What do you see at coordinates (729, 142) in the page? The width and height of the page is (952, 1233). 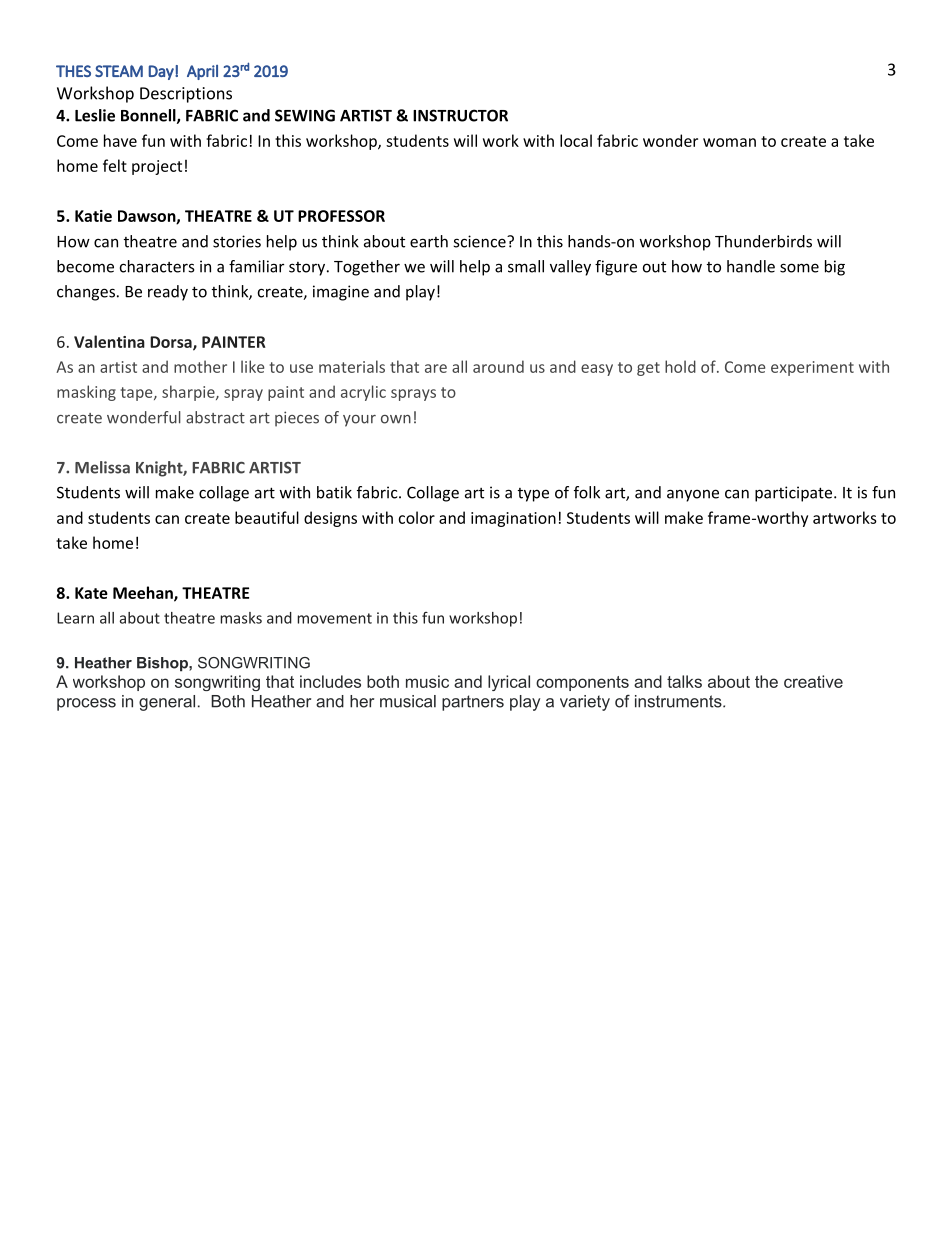 I see `woman` at bounding box center [729, 142].
